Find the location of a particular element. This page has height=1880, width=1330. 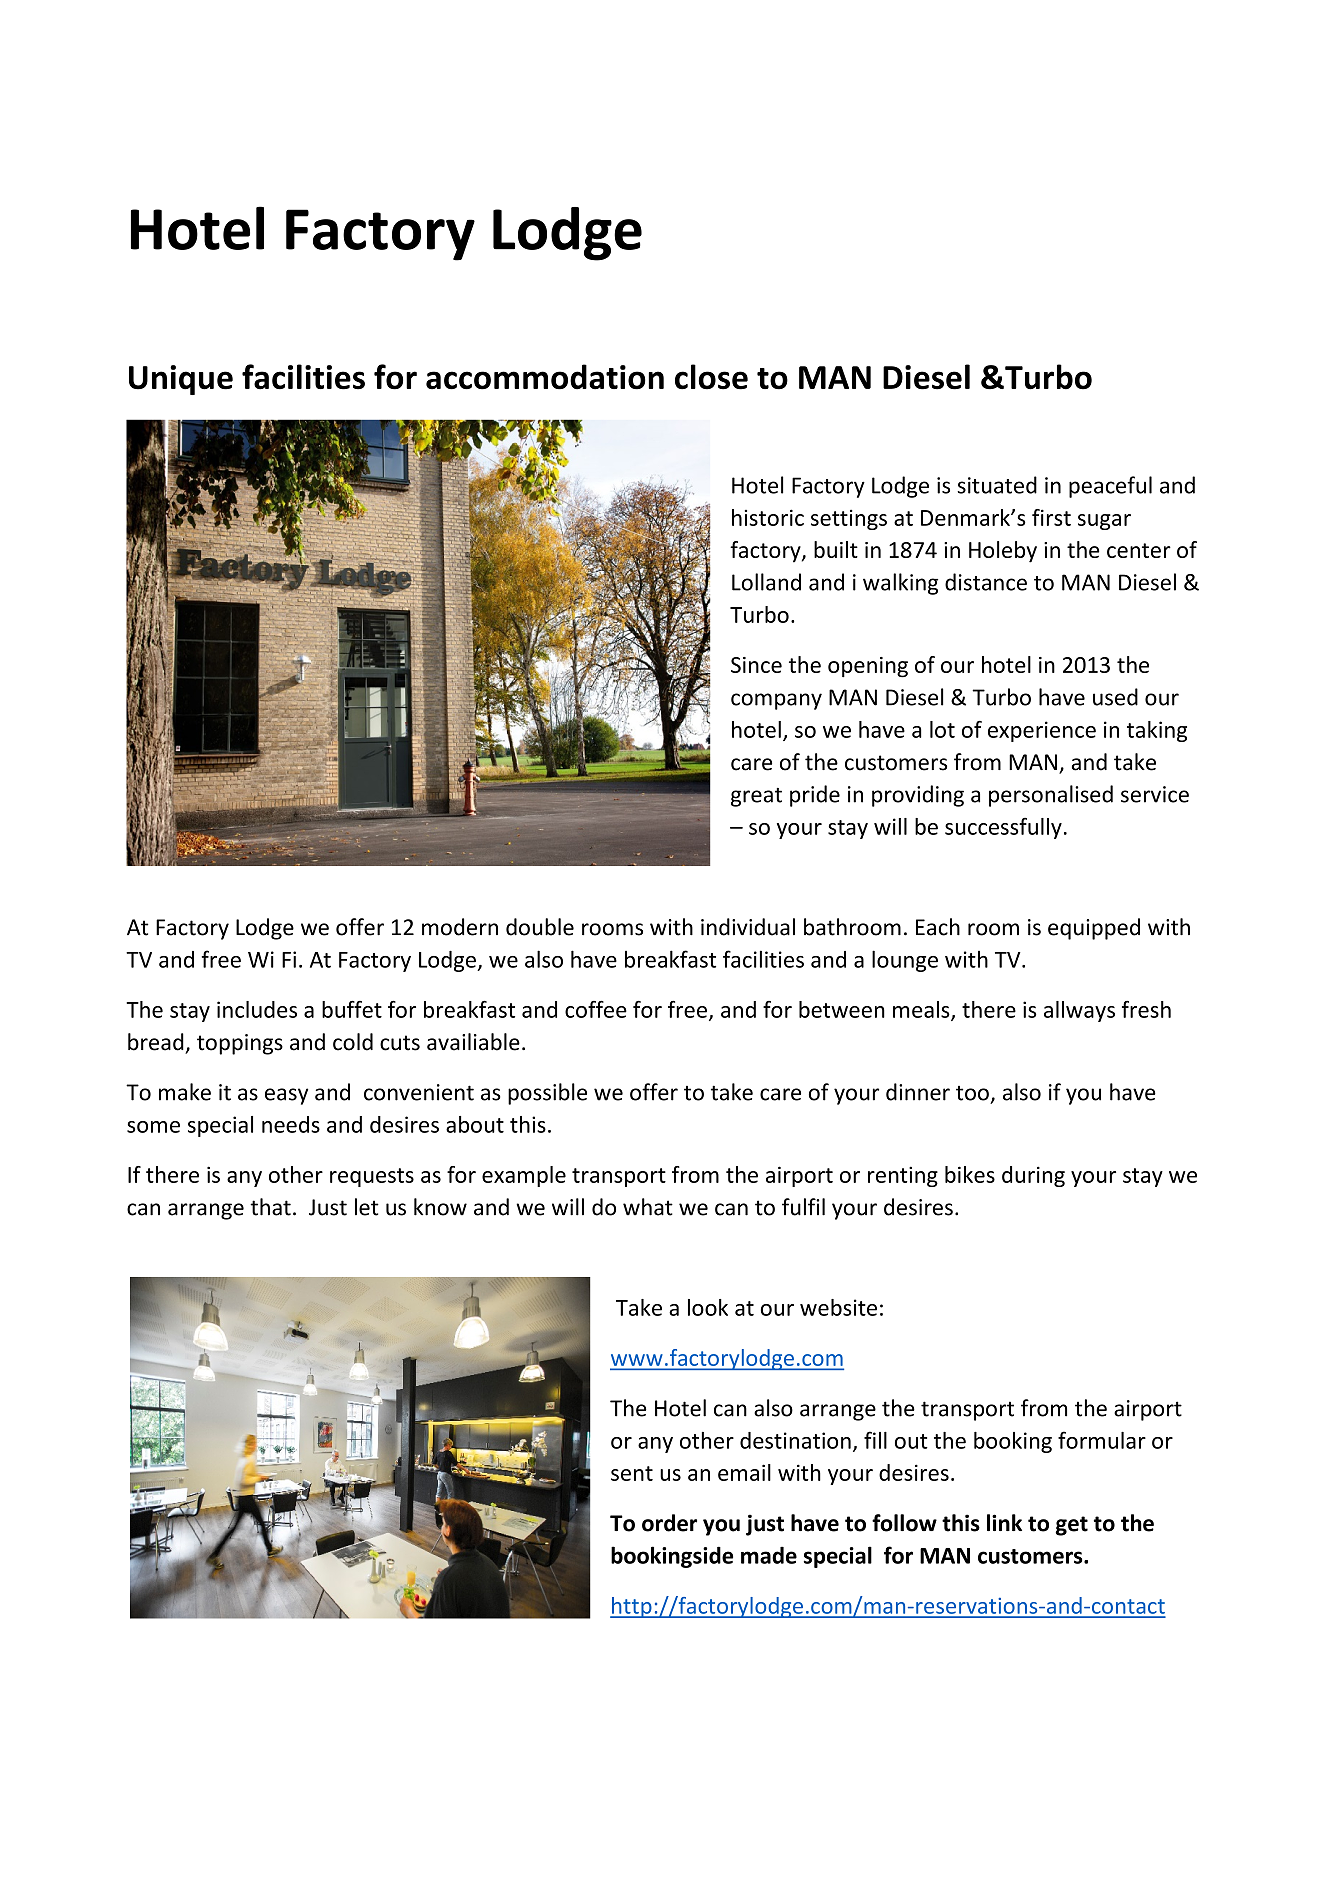

sent is located at coordinates (632, 1473).
